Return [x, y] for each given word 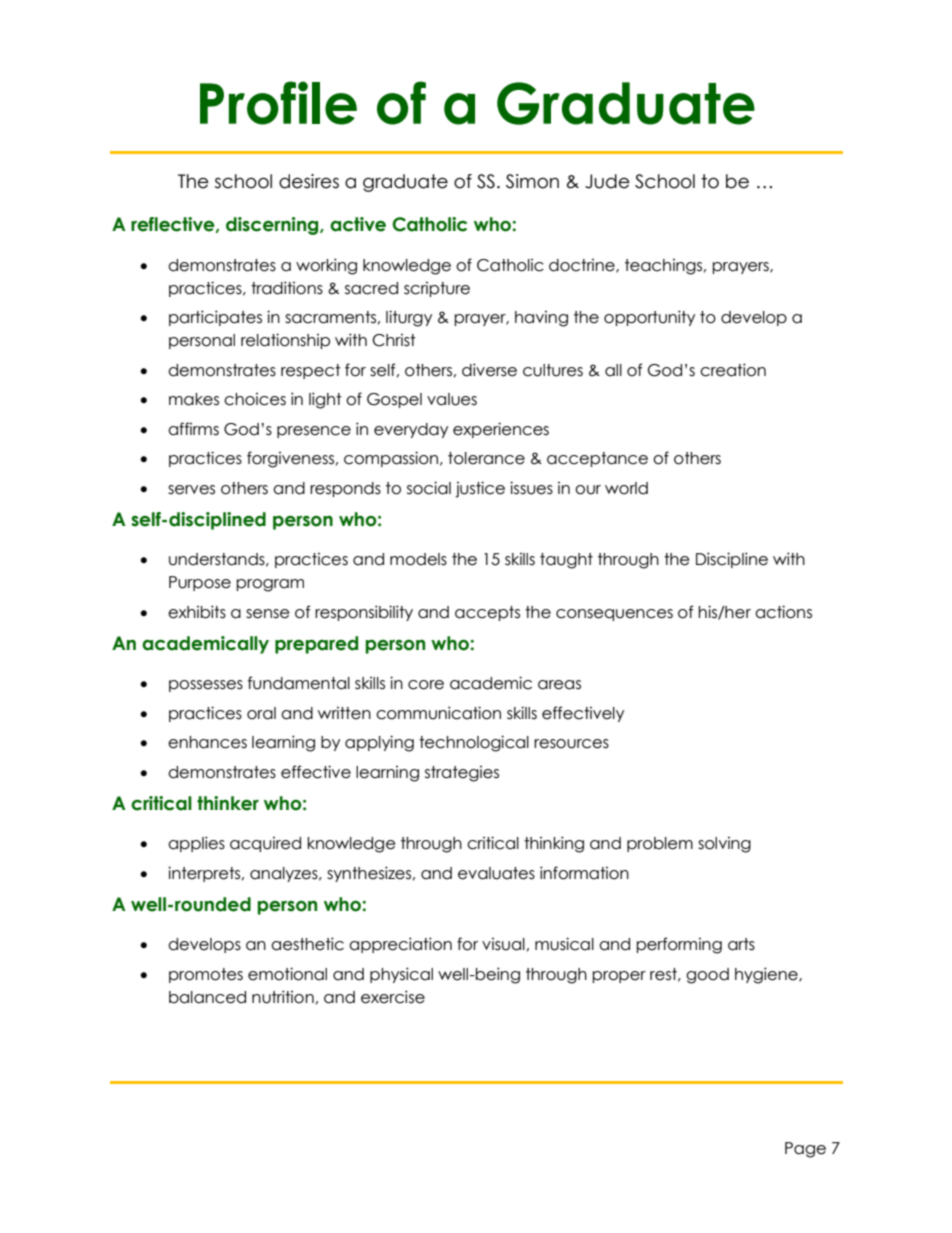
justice [480, 489]
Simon [532, 181]
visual [503, 944]
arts [741, 944]
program [270, 585]
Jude [607, 181]
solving [724, 845]
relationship [285, 341]
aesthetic [307, 944]
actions [783, 612]
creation [733, 370]
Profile [278, 103]
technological [474, 743]
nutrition [283, 997]
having [541, 319]
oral [261, 713]
